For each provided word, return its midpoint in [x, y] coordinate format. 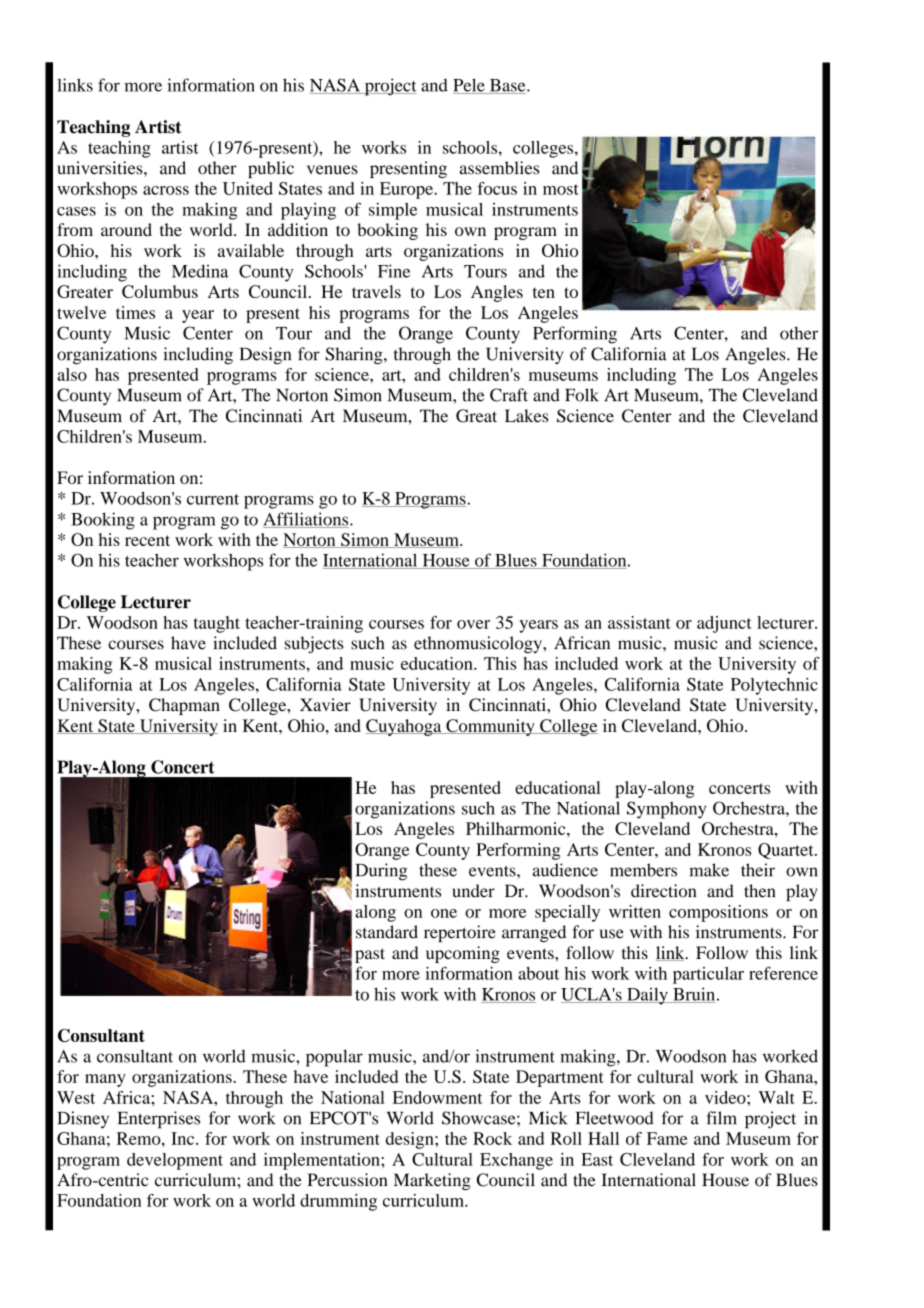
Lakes [526, 416]
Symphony [666, 810]
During [381, 872]
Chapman [184, 706]
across [166, 190]
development [175, 1161]
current [213, 499]
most [561, 189]
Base [507, 86]
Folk [582, 395]
